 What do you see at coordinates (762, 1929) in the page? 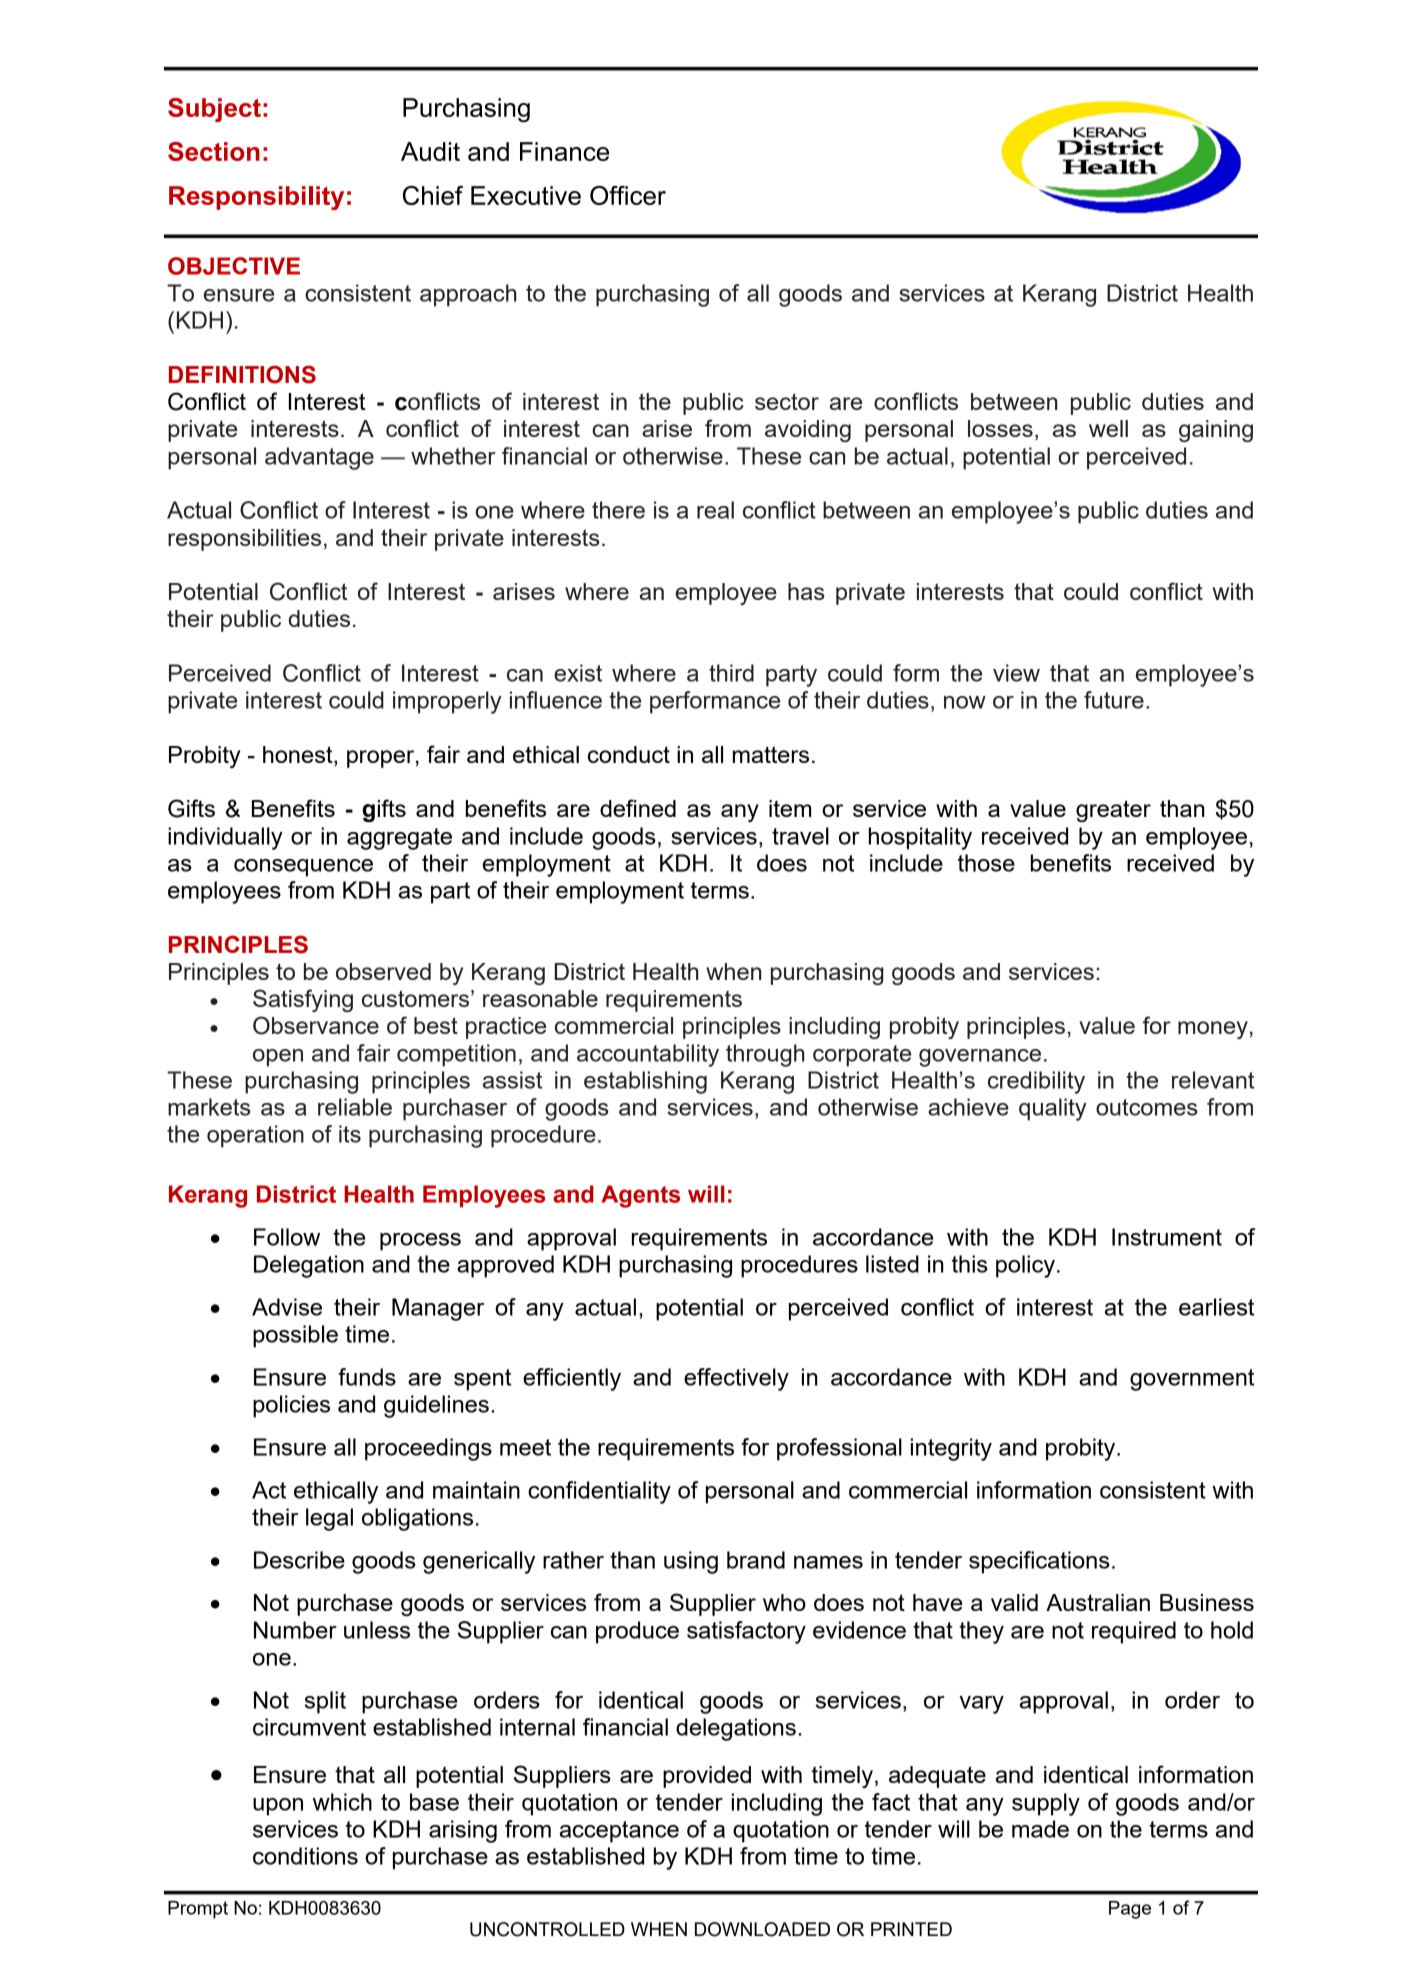
I see `DOWNLOADED` at bounding box center [762, 1929].
